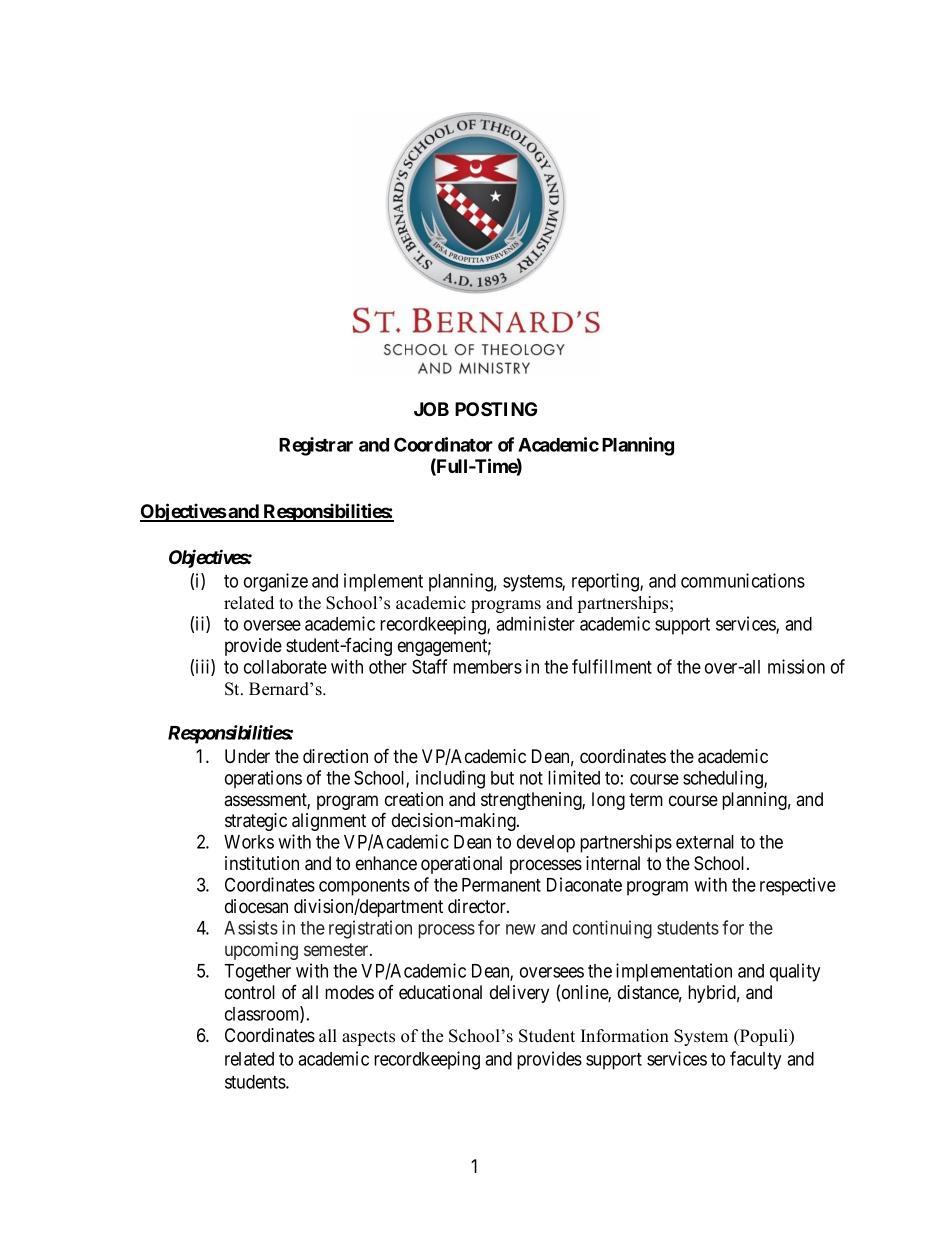 The image size is (952, 1233). What do you see at coordinates (796, 666) in the document?
I see `mission` at bounding box center [796, 666].
